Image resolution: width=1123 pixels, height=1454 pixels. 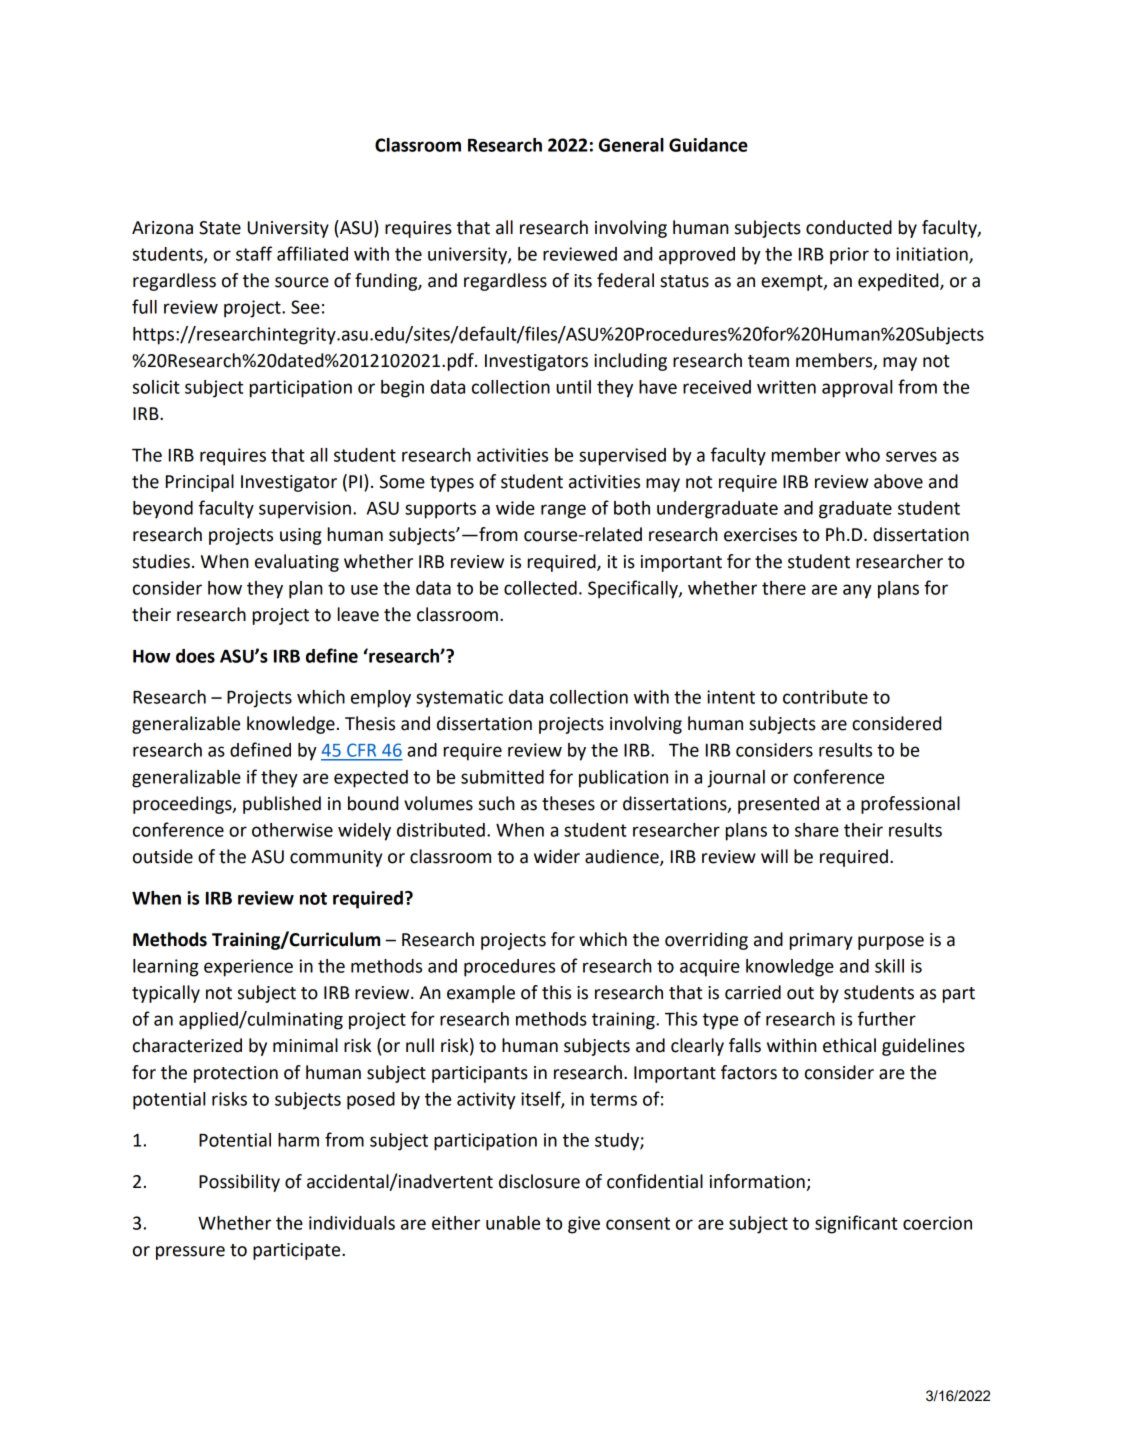 What do you see at coordinates (625, 280) in the screenshot?
I see `federal` at bounding box center [625, 280].
